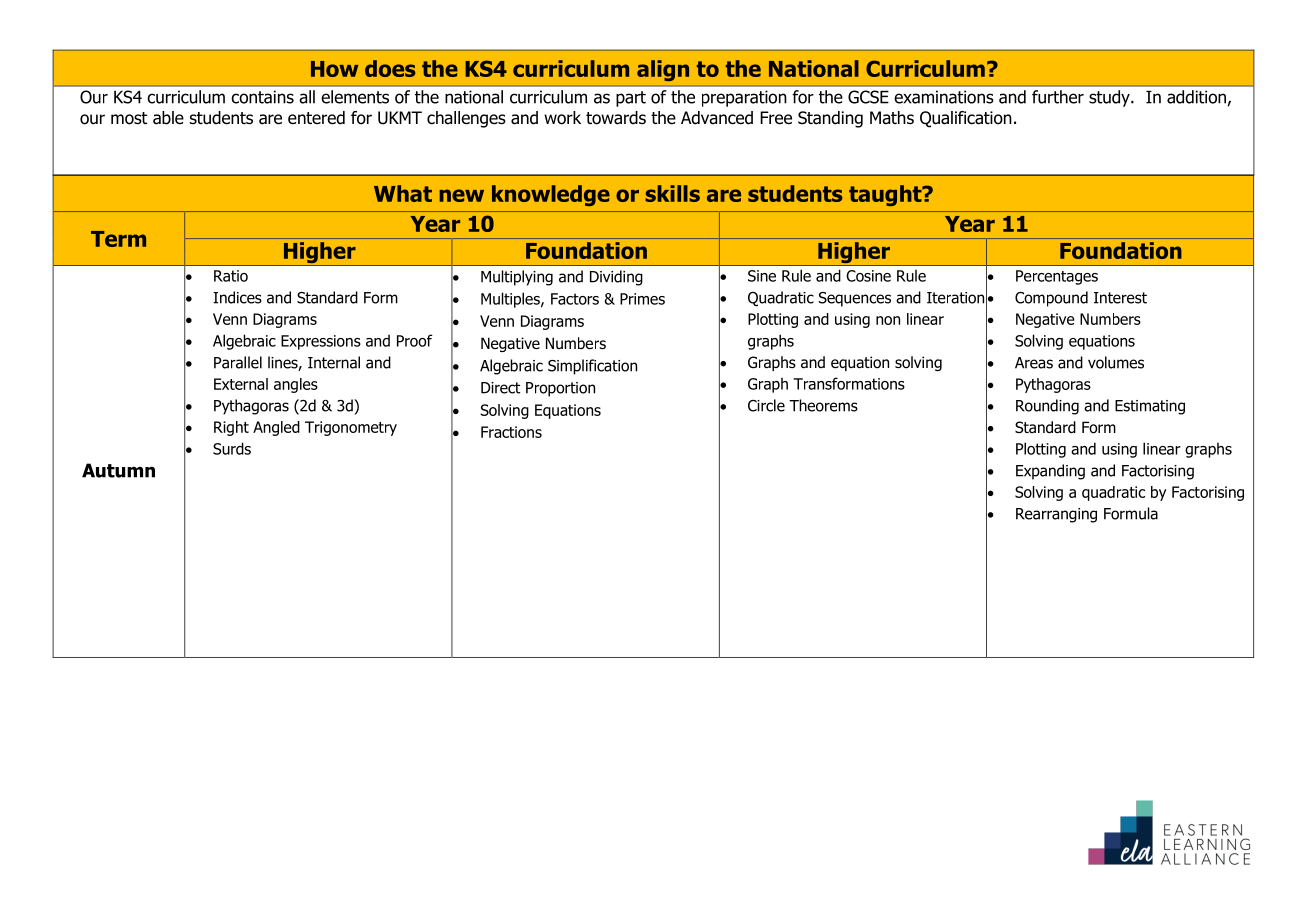 Image resolution: width=1307 pixels, height=924 pixels. I want to click on Autumn, so click(118, 470).
